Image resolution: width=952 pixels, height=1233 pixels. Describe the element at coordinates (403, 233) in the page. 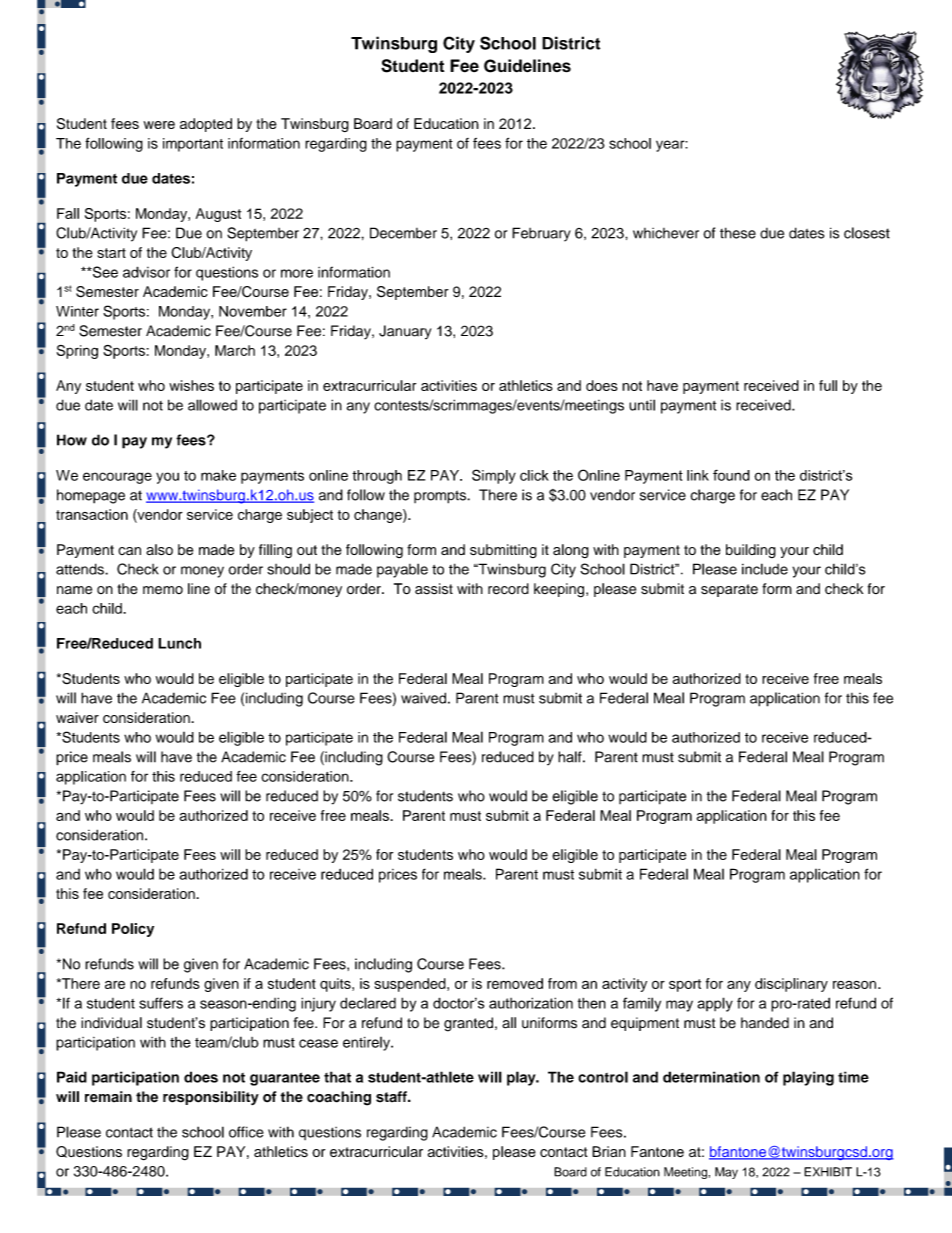

I see `December` at that location.
